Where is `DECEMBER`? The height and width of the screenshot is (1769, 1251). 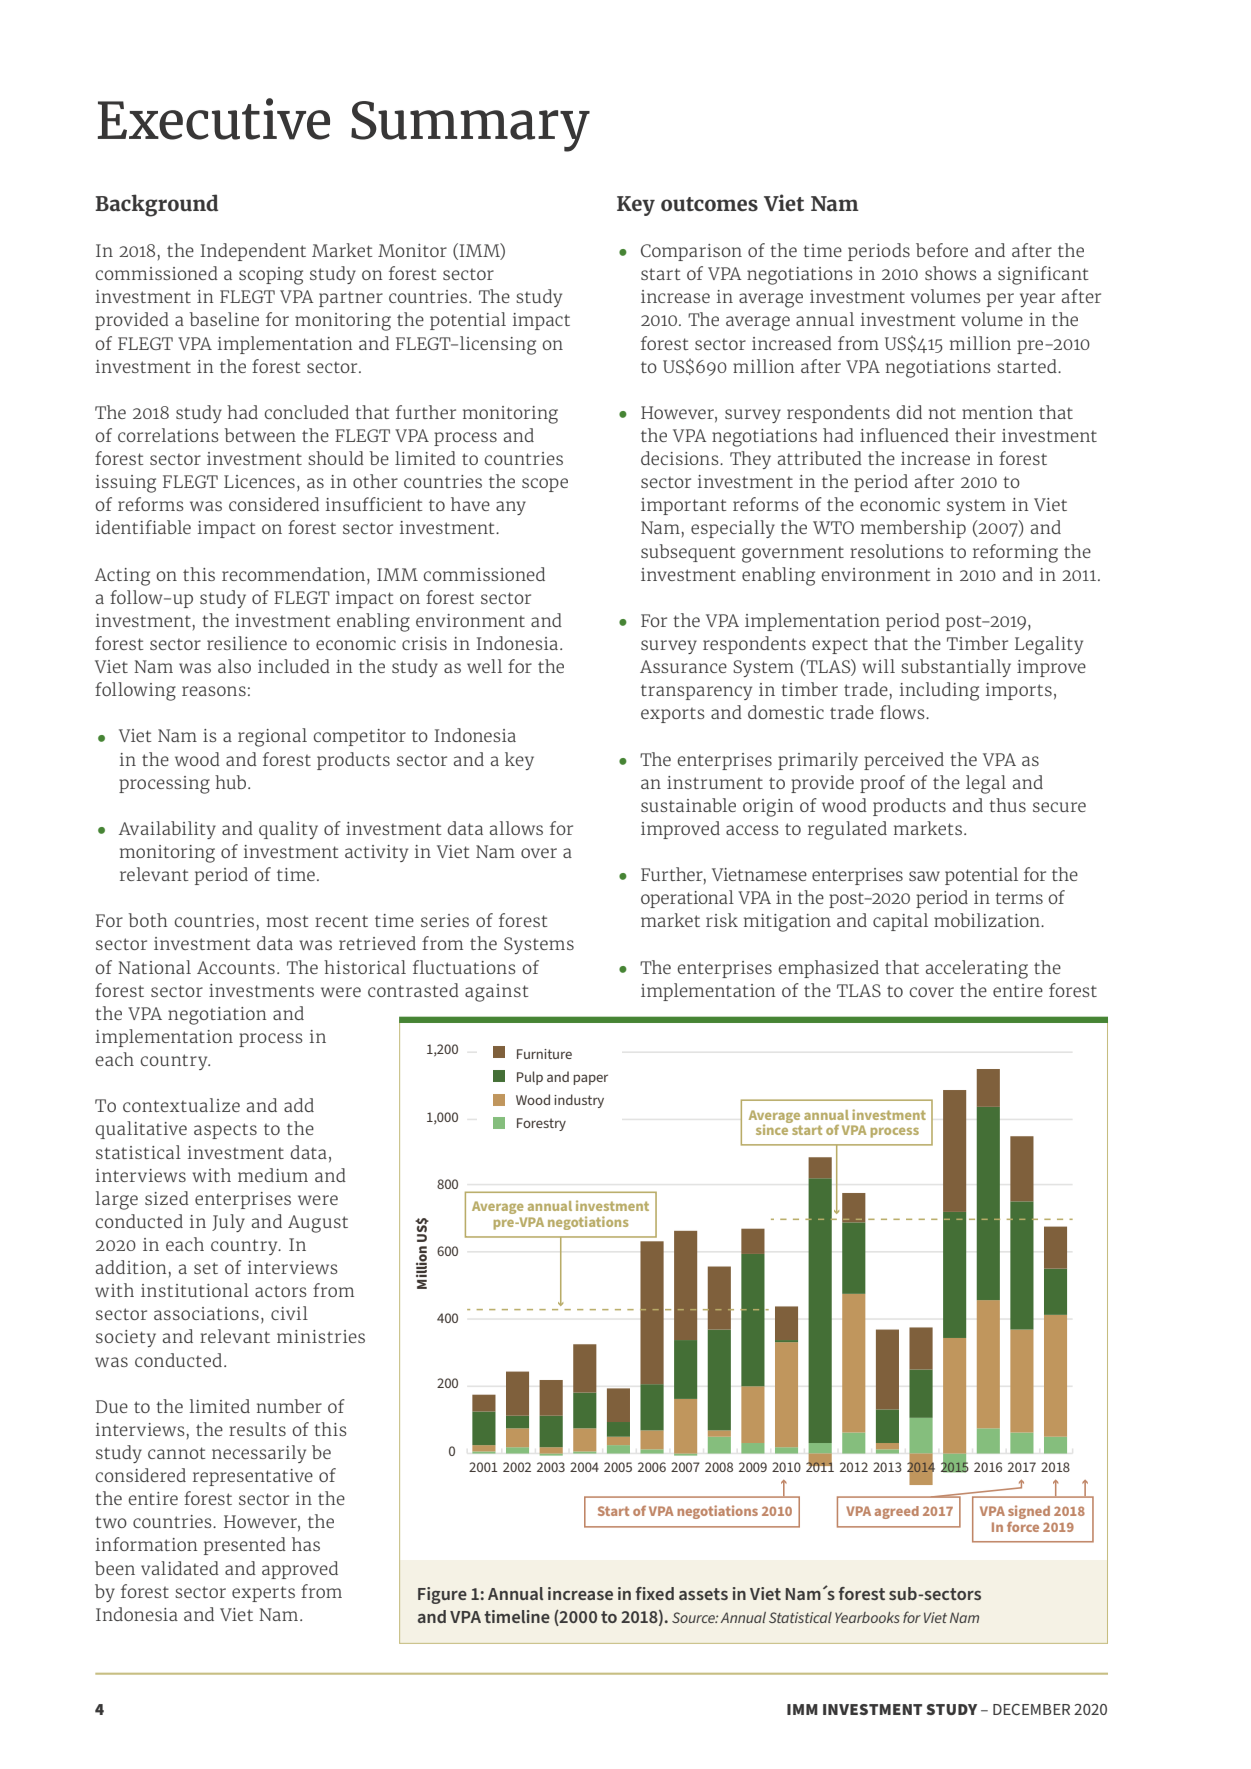
DECEMBER is located at coordinates (1031, 1709).
